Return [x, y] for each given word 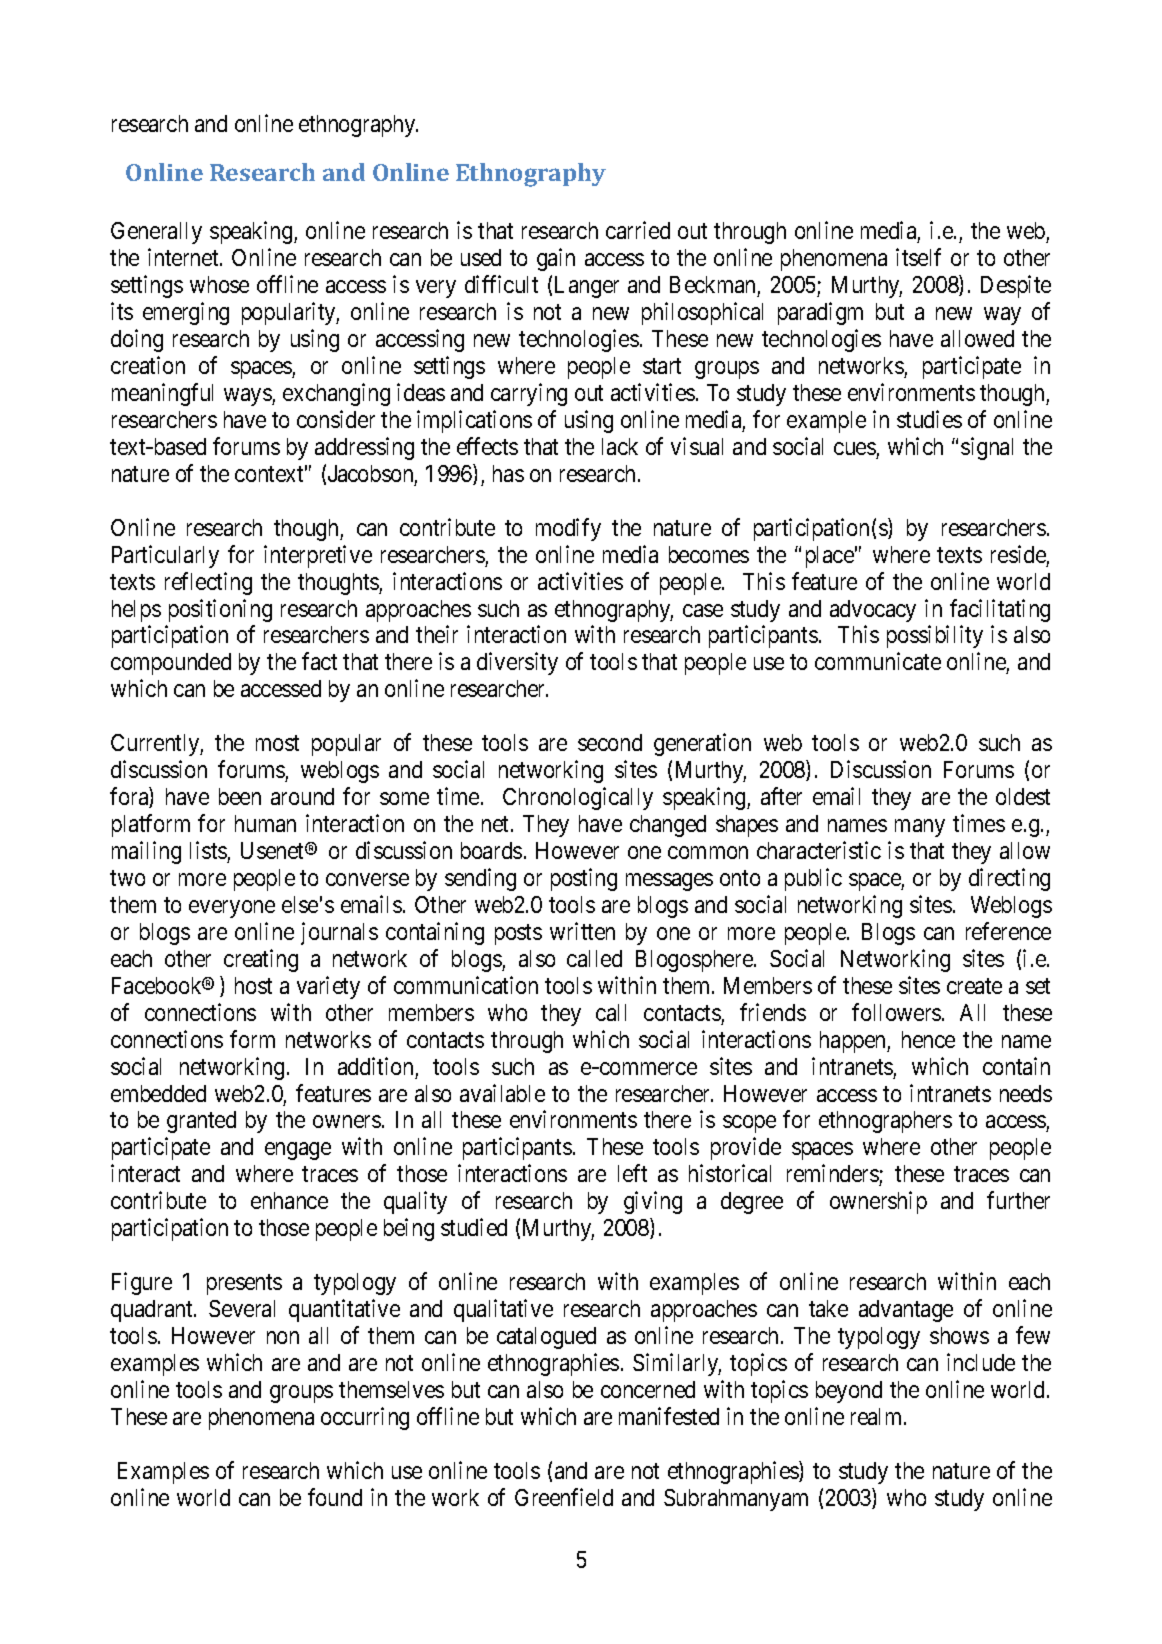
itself [918, 257]
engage [298, 1151]
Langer [587, 287]
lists [208, 850]
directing [1009, 879]
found [335, 1497]
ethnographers [885, 1122]
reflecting [208, 583]
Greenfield [564, 1497]
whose [219, 284]
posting [584, 879]
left [632, 1173]
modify [568, 529]
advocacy [873, 611]
